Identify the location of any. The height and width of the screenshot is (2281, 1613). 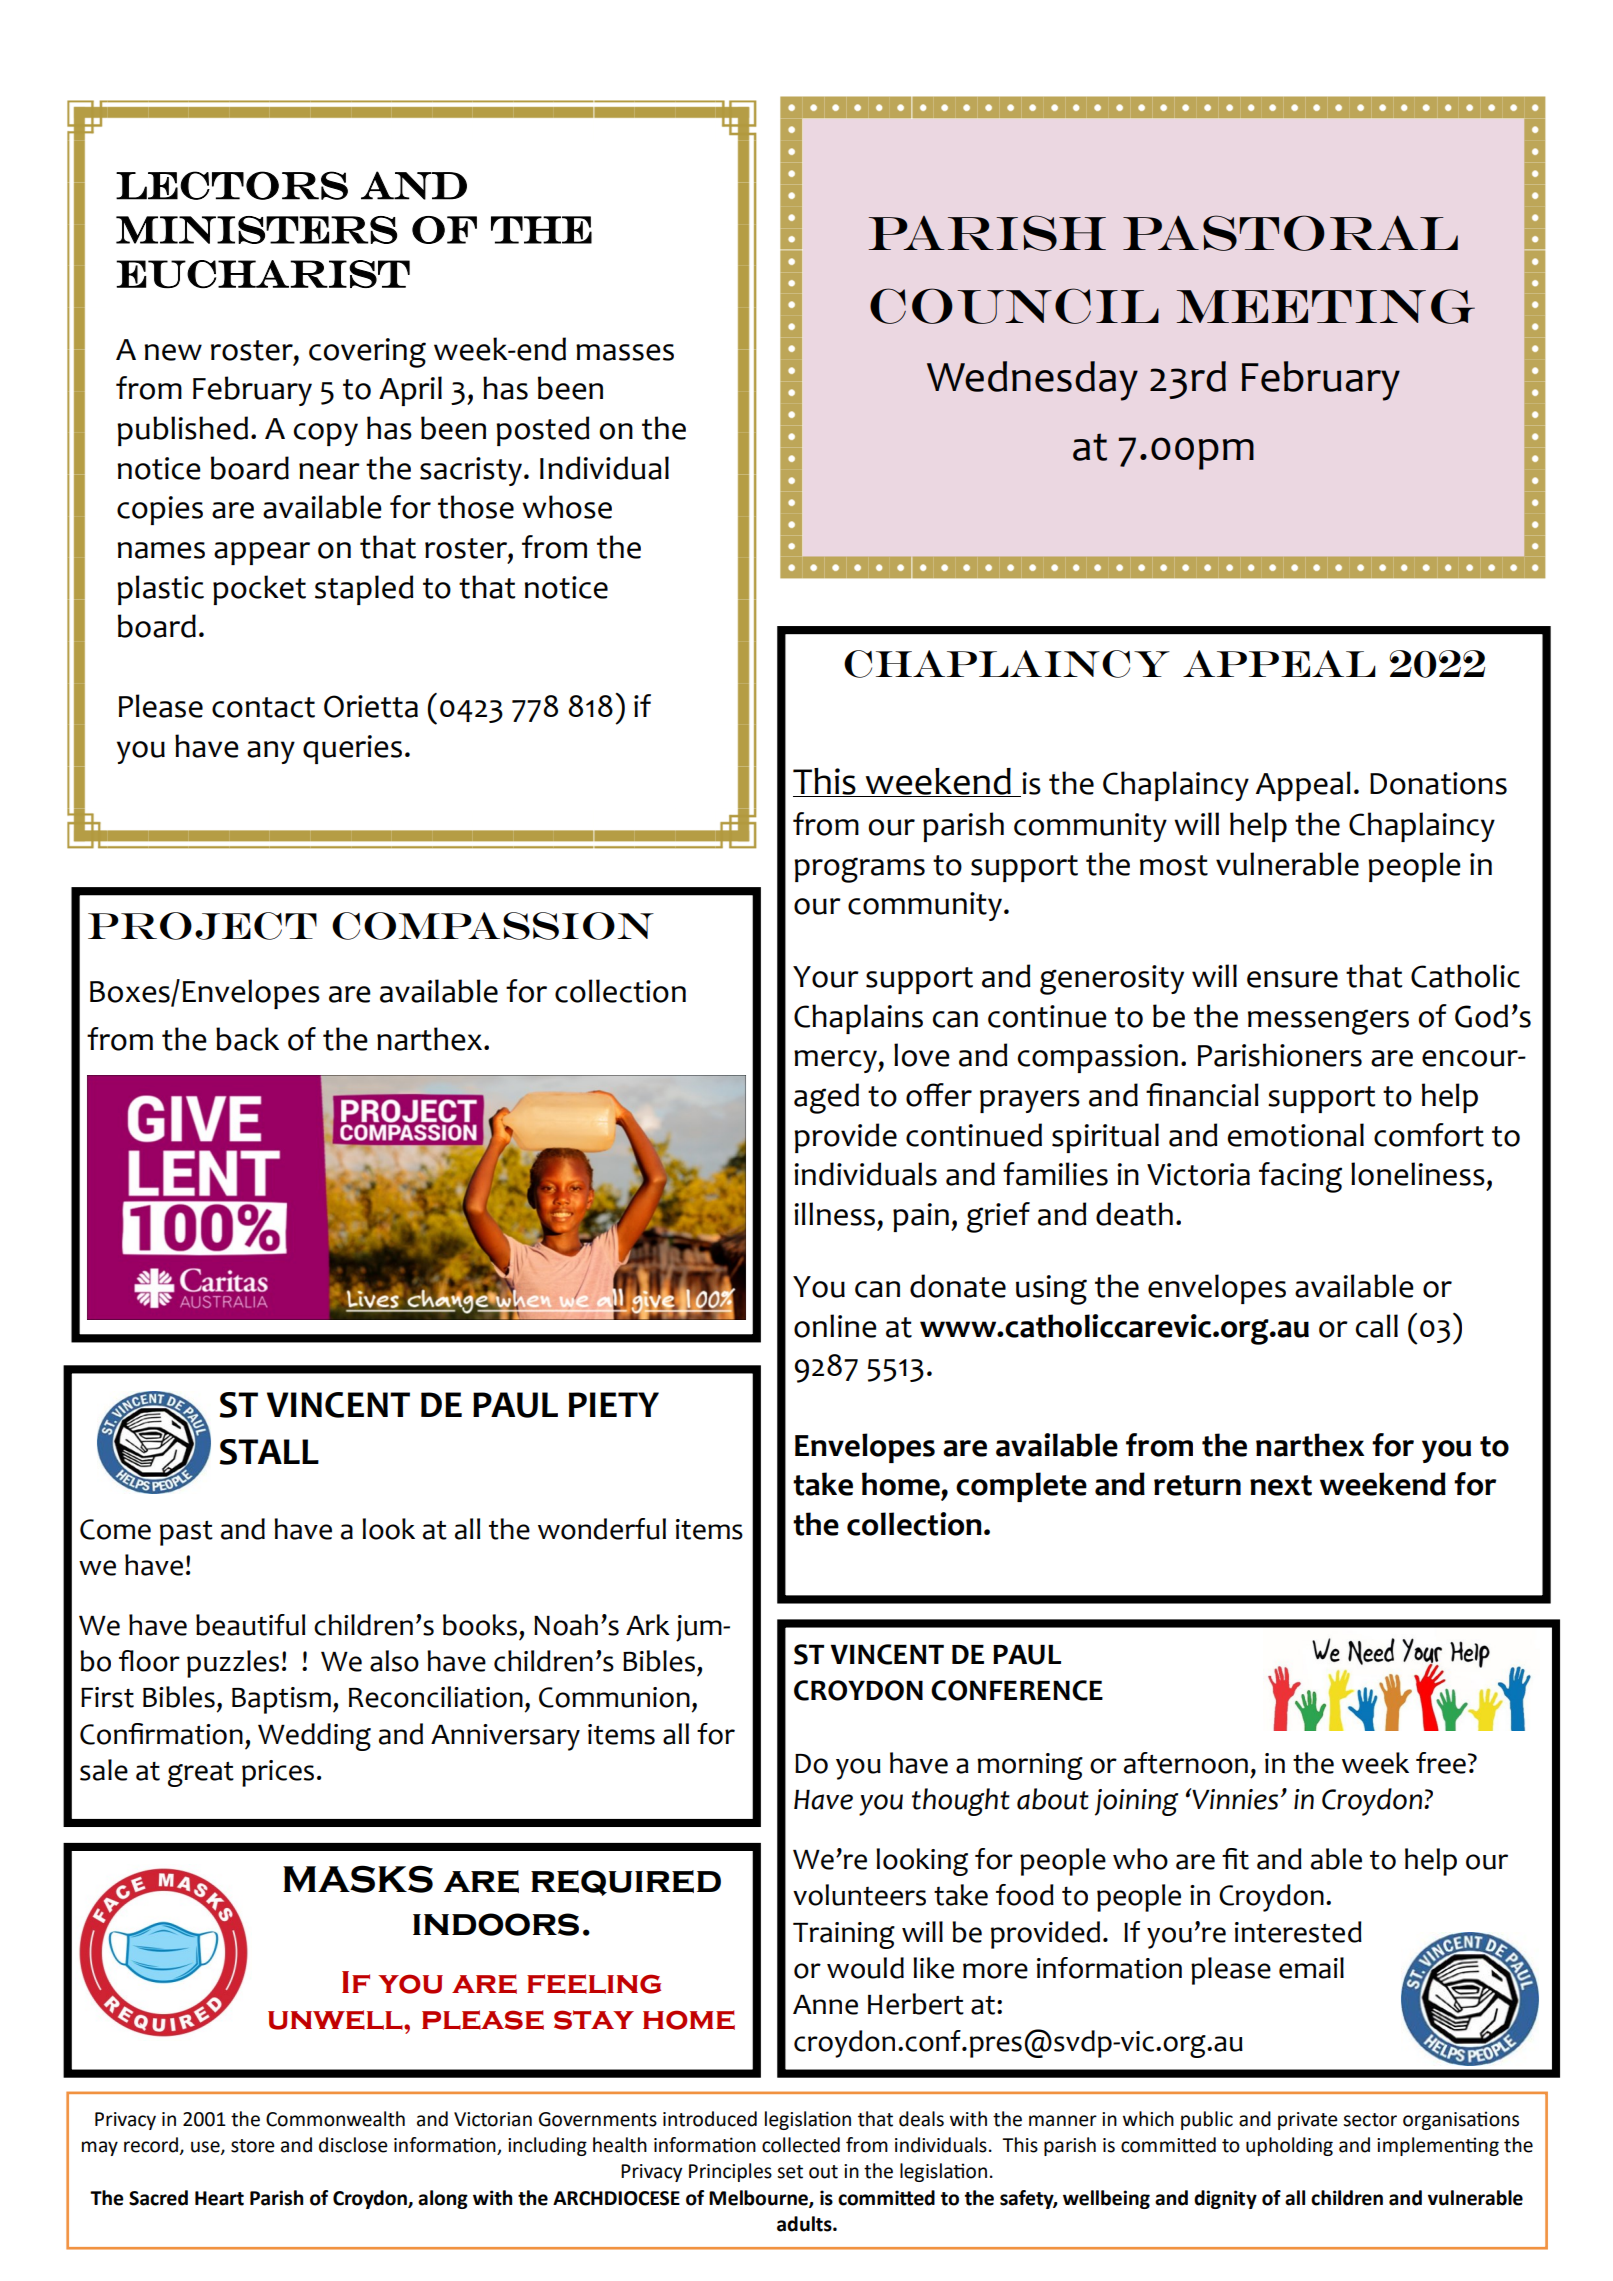
(271, 752).
